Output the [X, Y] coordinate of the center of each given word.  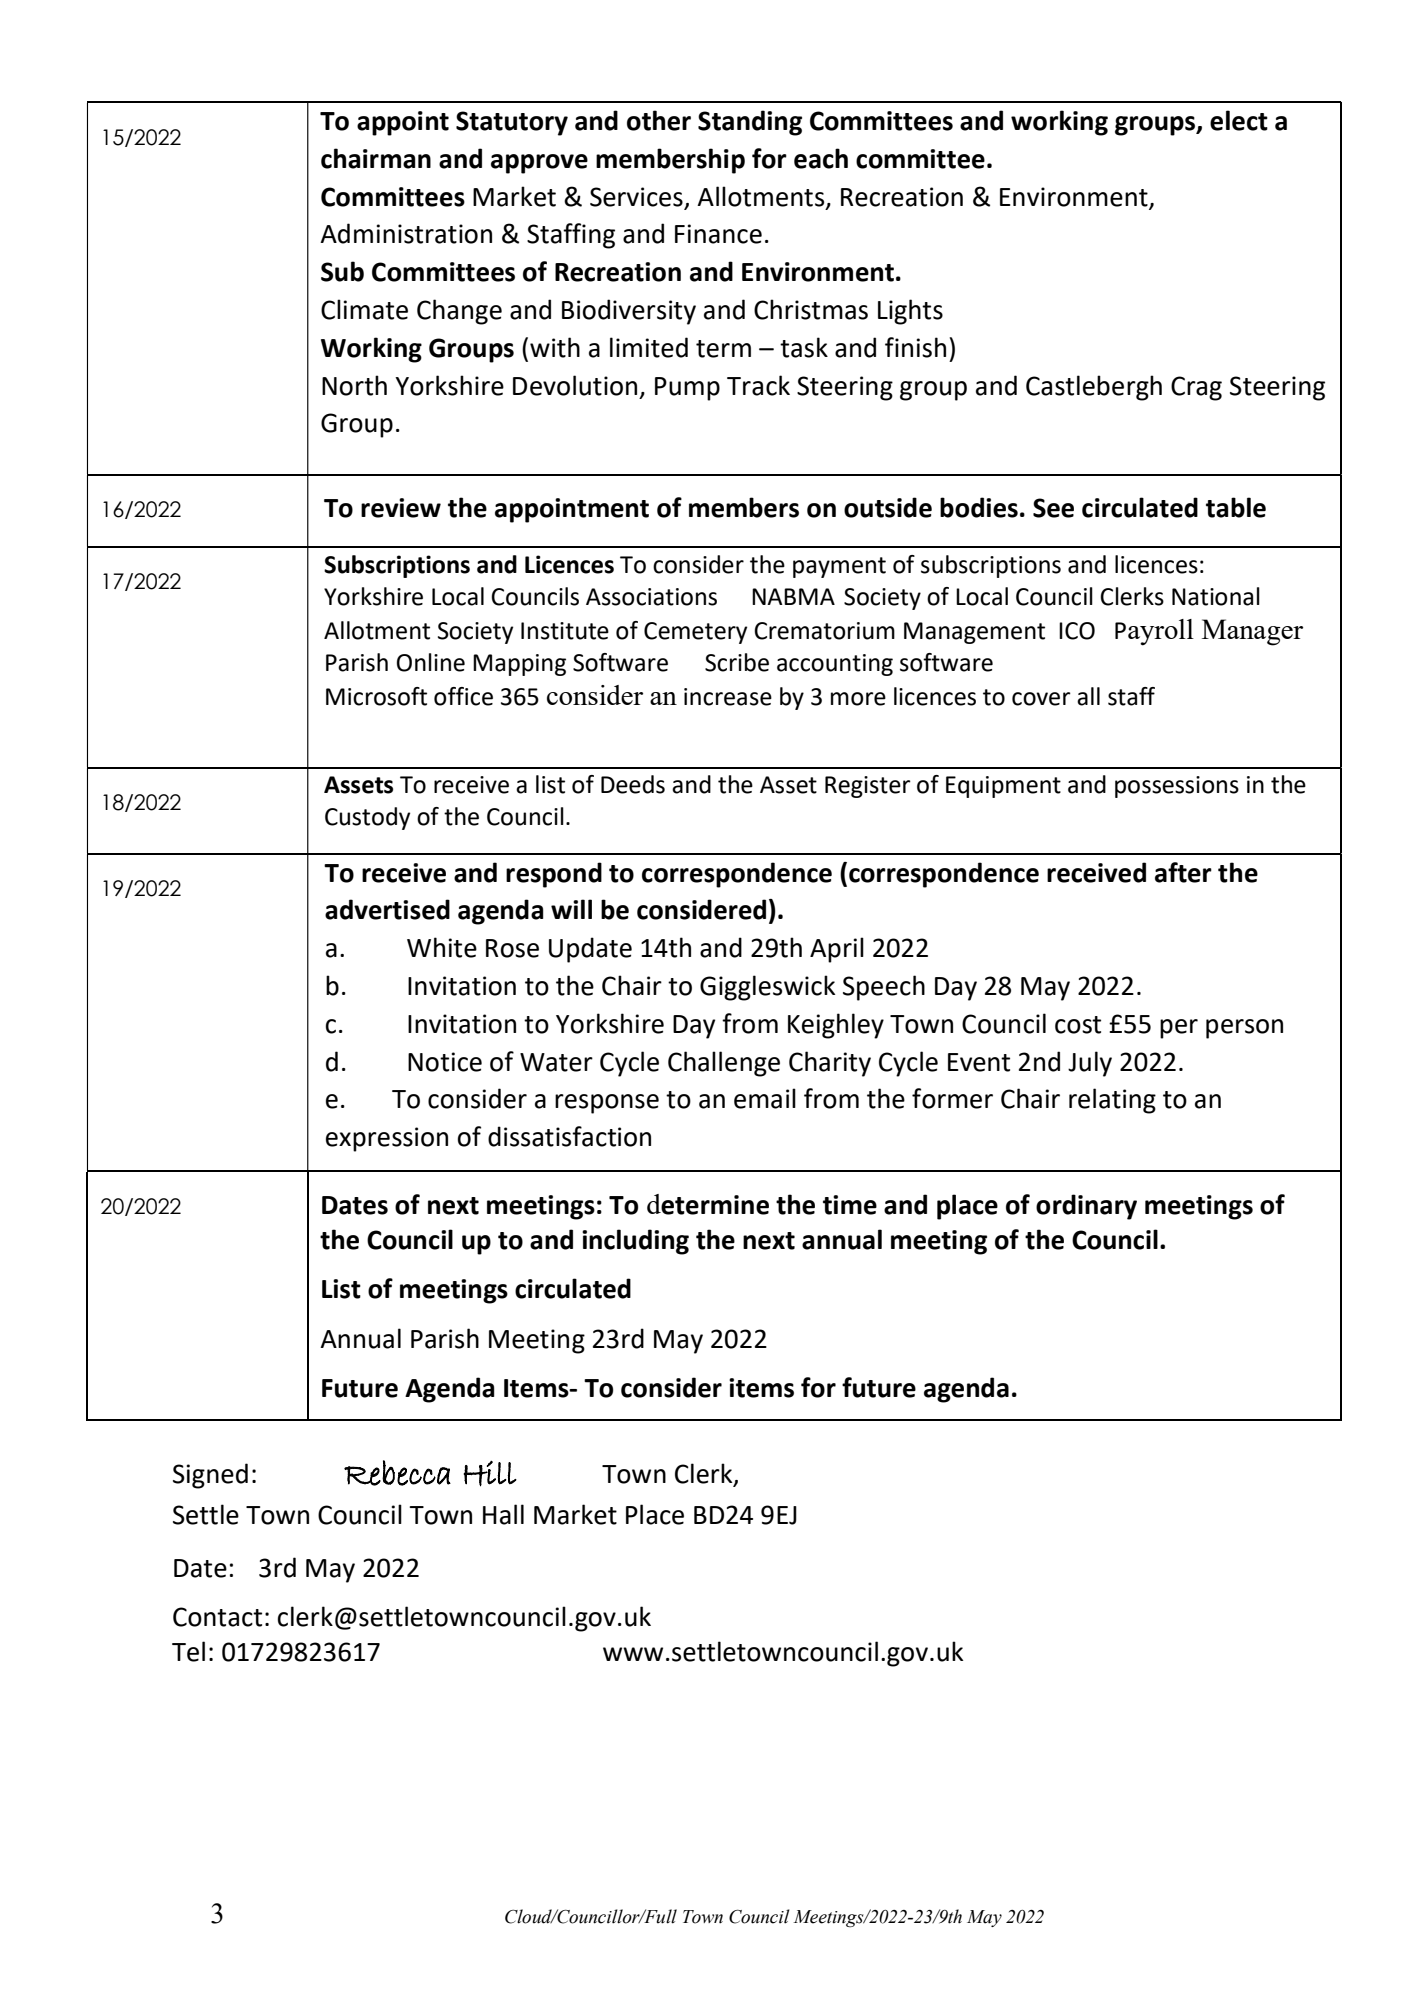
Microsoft [376, 696]
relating [1112, 1101]
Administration [406, 233]
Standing [750, 123]
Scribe [737, 662]
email [765, 1098]
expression [387, 1139]
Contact [217, 1617]
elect [1239, 120]
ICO [1077, 631]
